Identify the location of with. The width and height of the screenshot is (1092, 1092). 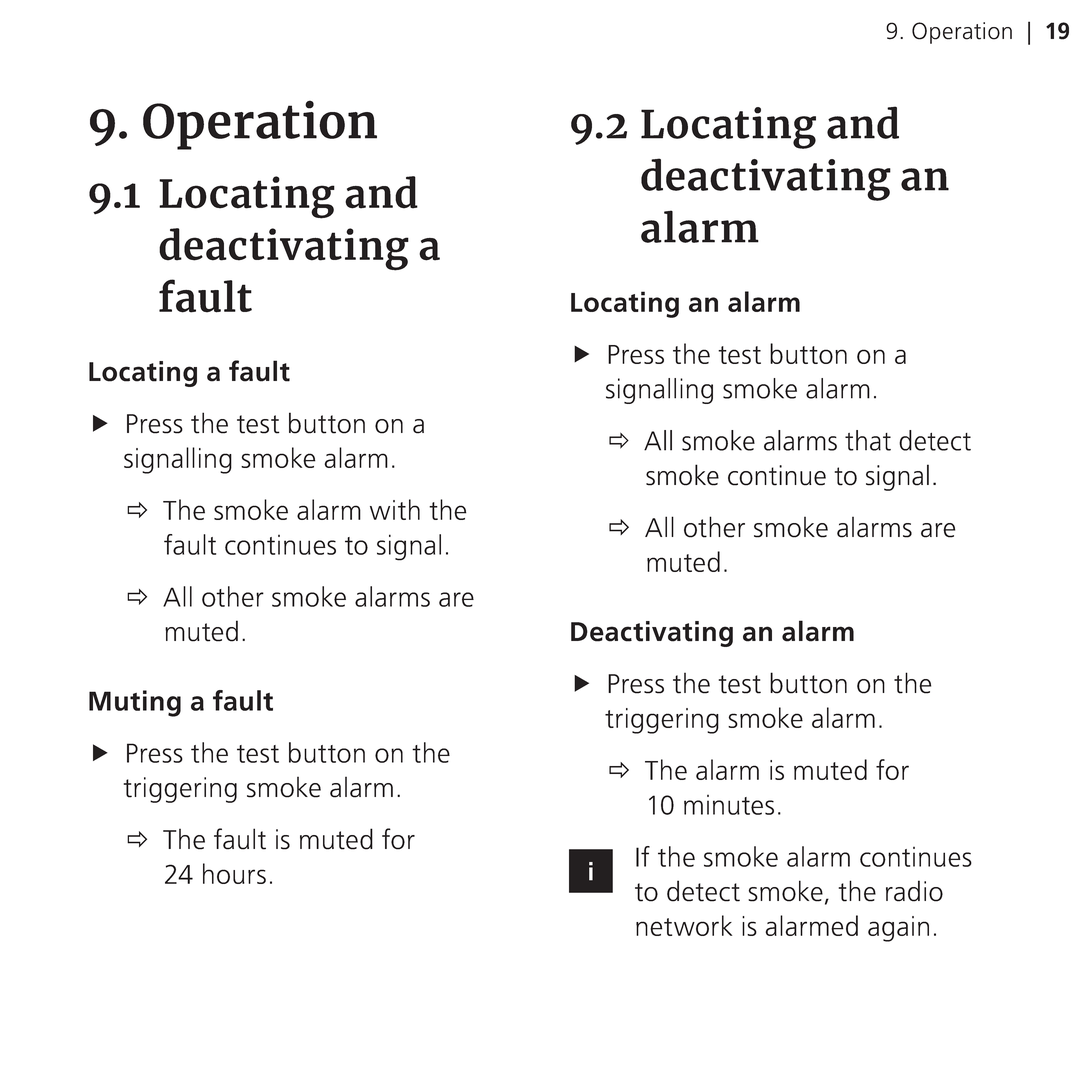
(395, 509).
